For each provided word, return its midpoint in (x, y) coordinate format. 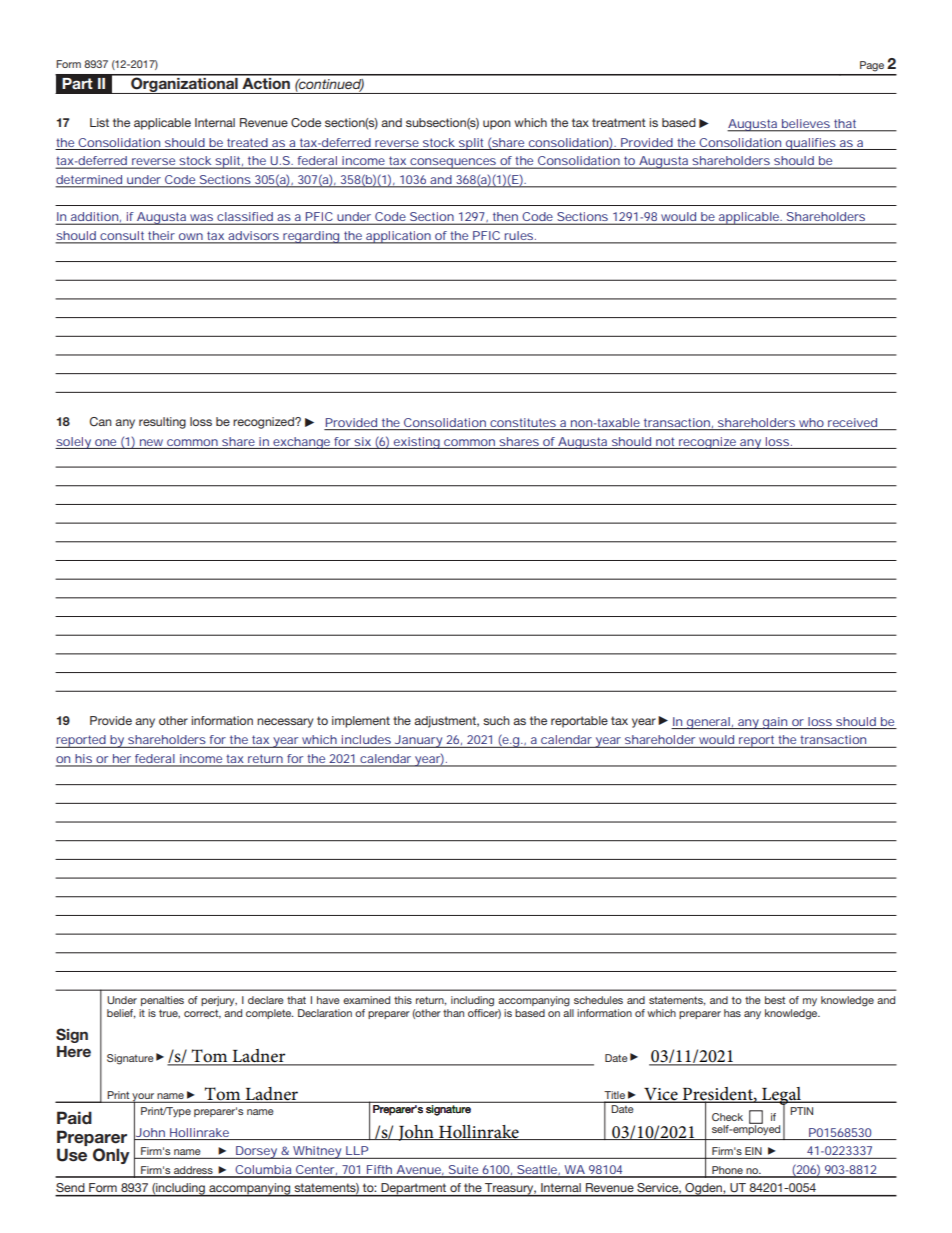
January (418, 741)
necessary (285, 723)
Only (111, 1156)
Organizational (184, 84)
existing (416, 443)
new (151, 442)
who (811, 422)
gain (775, 723)
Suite (463, 1171)
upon (497, 125)
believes (805, 125)
